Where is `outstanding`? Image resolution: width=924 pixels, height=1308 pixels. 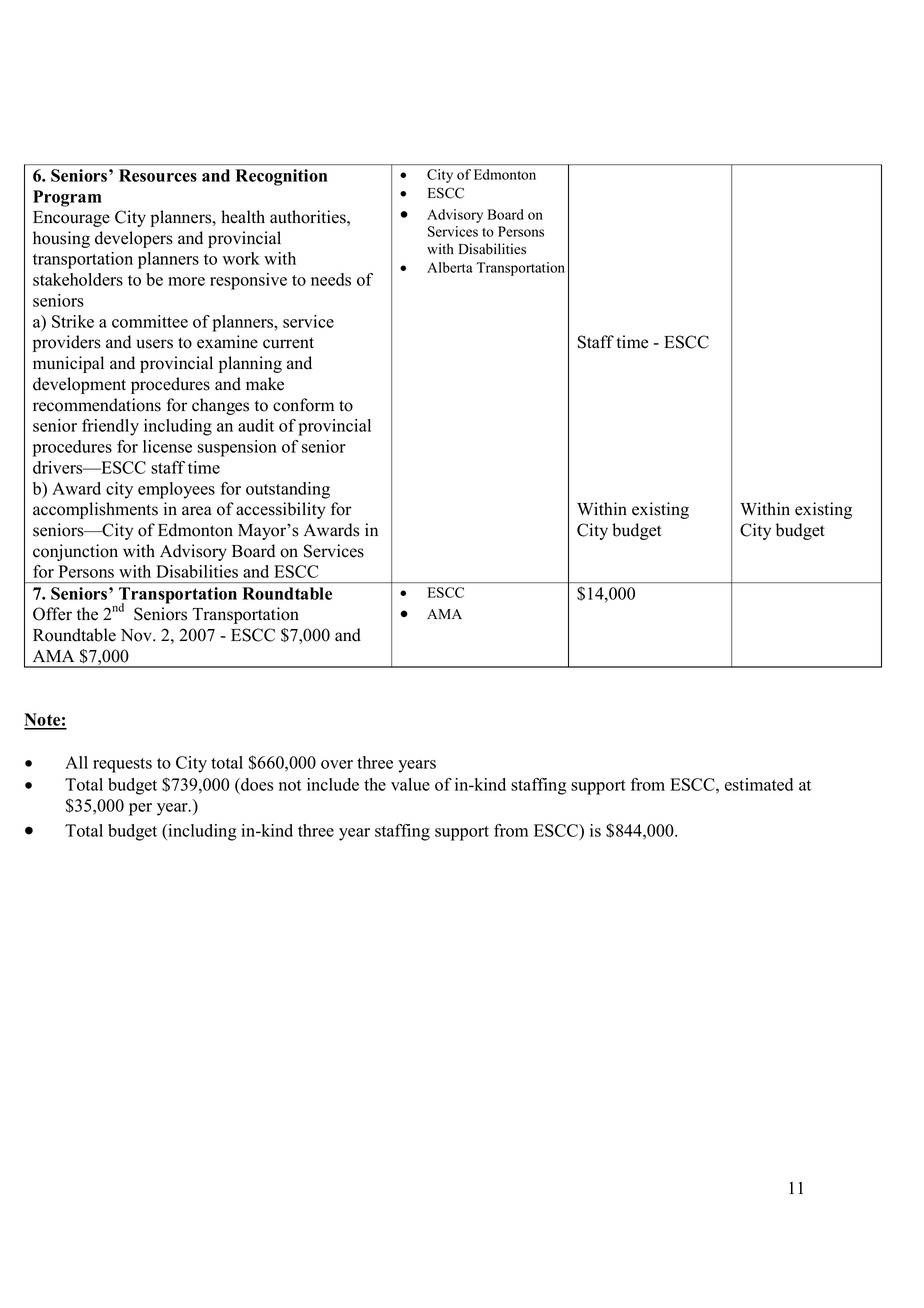
outstanding is located at coordinates (288, 490).
